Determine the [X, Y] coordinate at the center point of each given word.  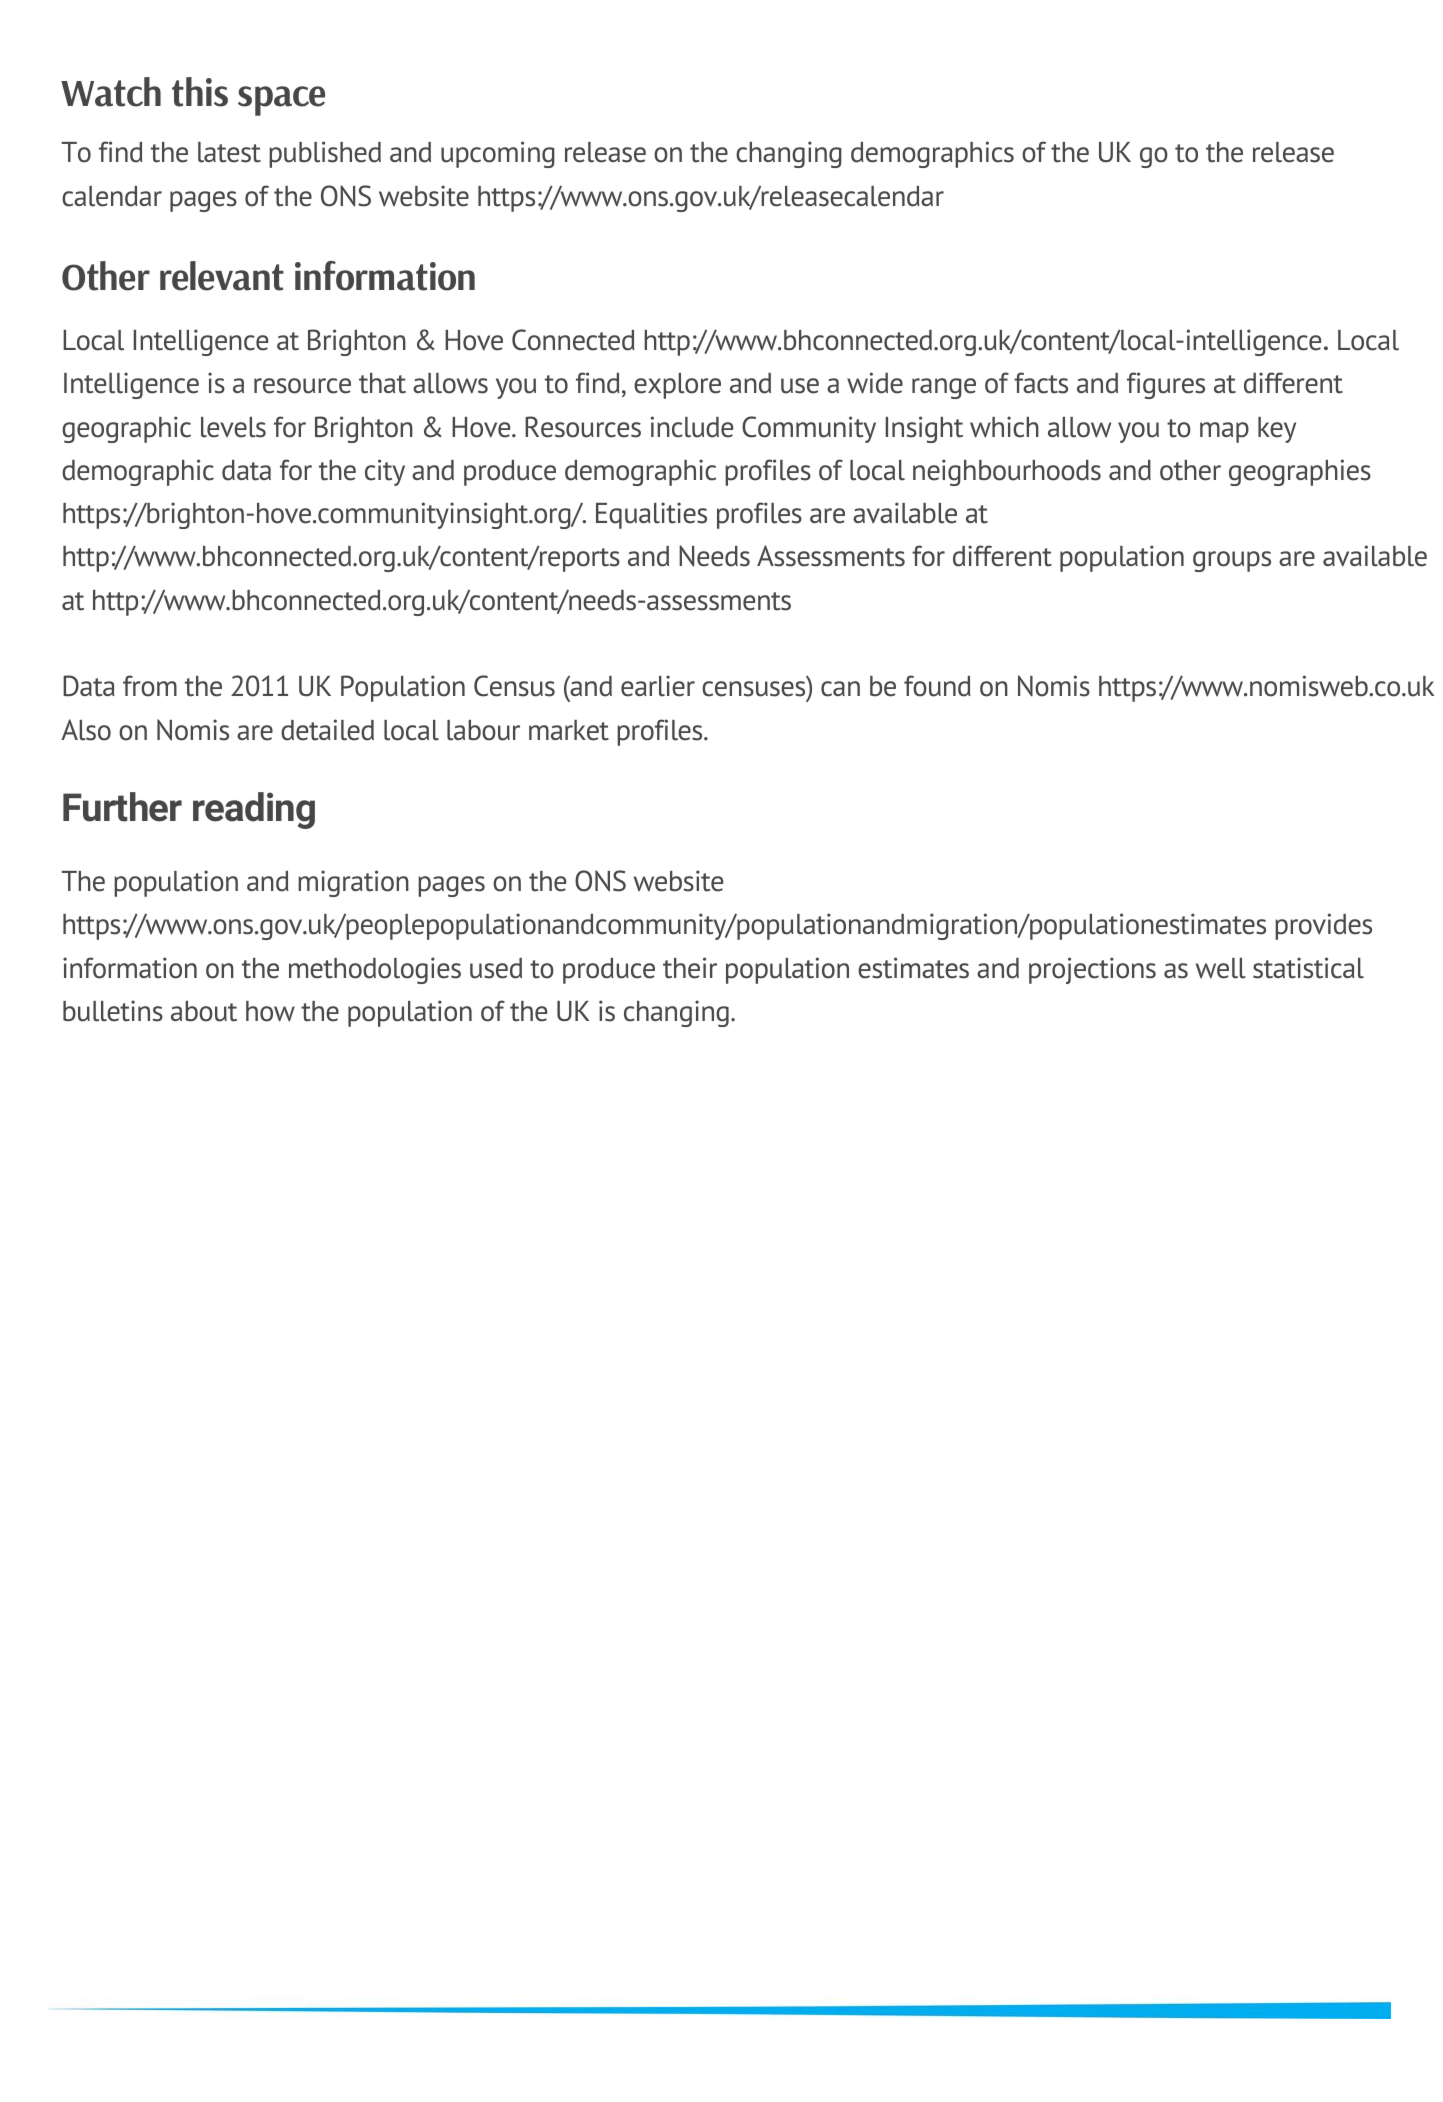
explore [677, 386]
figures [1166, 385]
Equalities [651, 515]
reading [254, 810]
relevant [222, 276]
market [569, 730]
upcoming [498, 154]
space [281, 101]
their [690, 968]
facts [1041, 383]
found [937, 686]
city [385, 472]
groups [1232, 561]
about [204, 1011]
